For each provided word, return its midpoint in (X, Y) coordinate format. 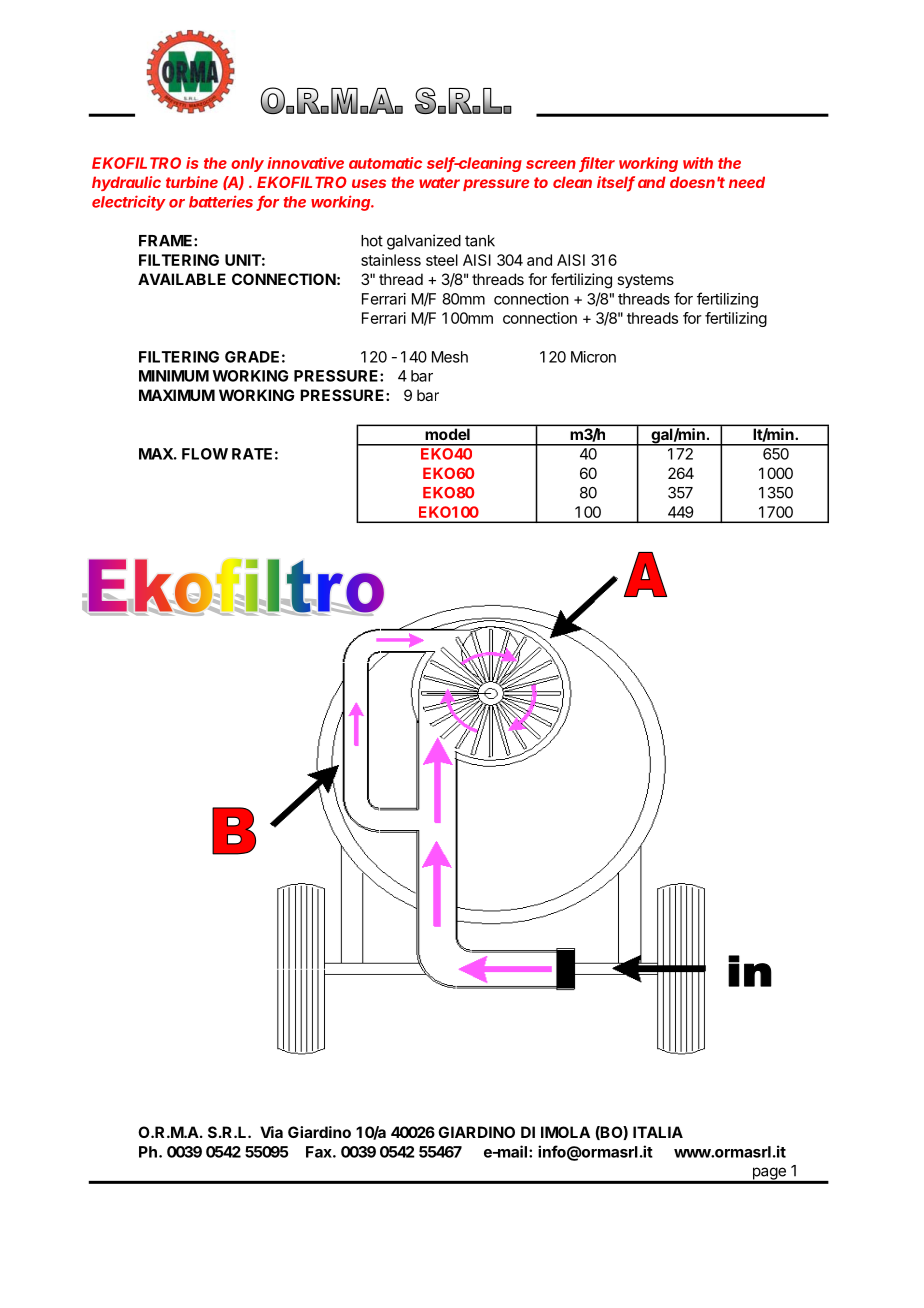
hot (372, 241)
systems (645, 281)
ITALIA (658, 1132)
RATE (252, 454)
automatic (385, 163)
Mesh (450, 357)
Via (271, 1132)
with (698, 163)
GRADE (252, 357)
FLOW (205, 454)
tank (480, 241)
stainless (391, 260)
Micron (593, 357)
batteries (221, 201)
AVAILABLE (182, 279)
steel (442, 260)
